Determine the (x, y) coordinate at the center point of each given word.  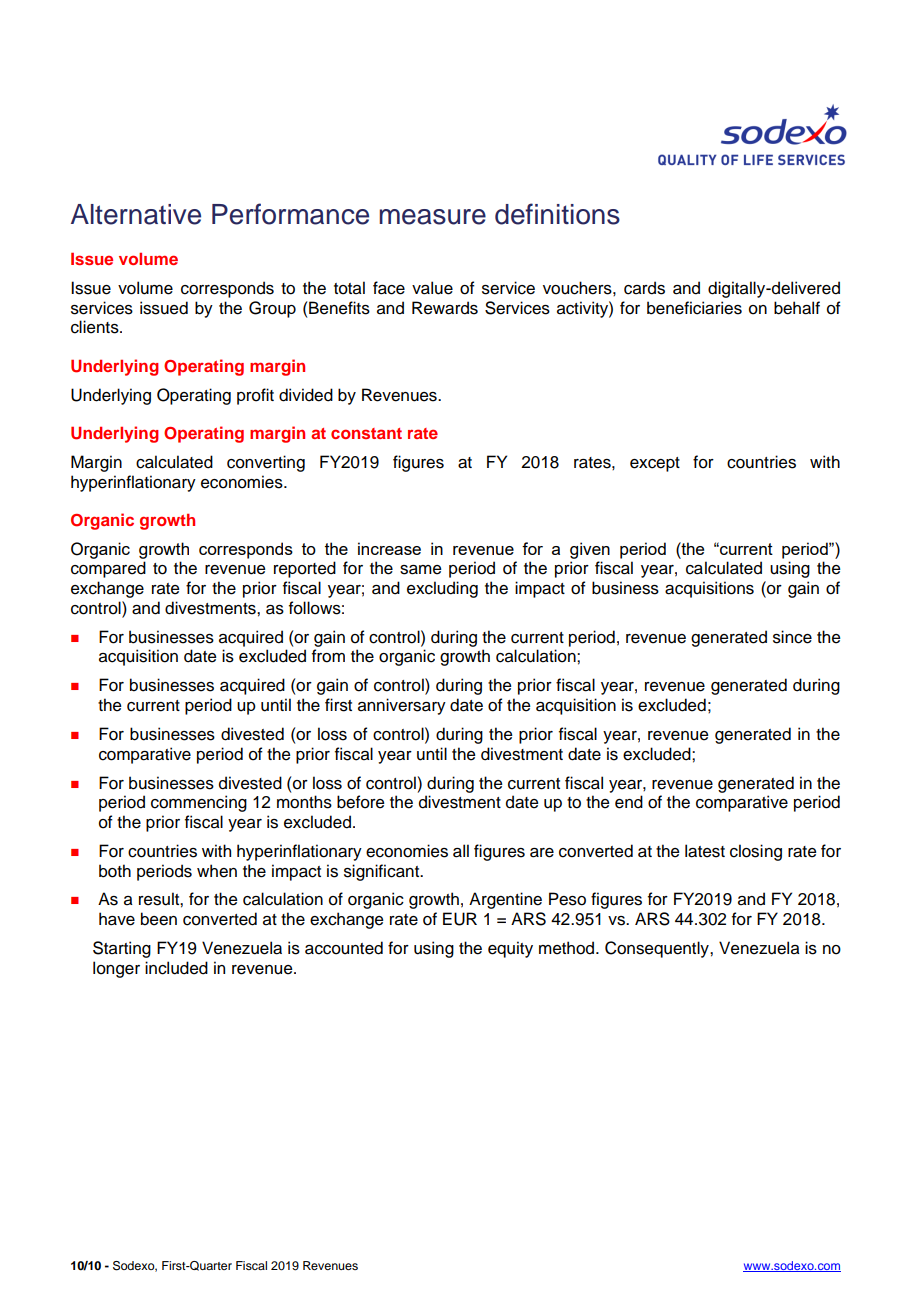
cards (644, 288)
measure (432, 217)
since (792, 637)
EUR (460, 919)
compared (108, 569)
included (176, 968)
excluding (442, 589)
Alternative (136, 214)
